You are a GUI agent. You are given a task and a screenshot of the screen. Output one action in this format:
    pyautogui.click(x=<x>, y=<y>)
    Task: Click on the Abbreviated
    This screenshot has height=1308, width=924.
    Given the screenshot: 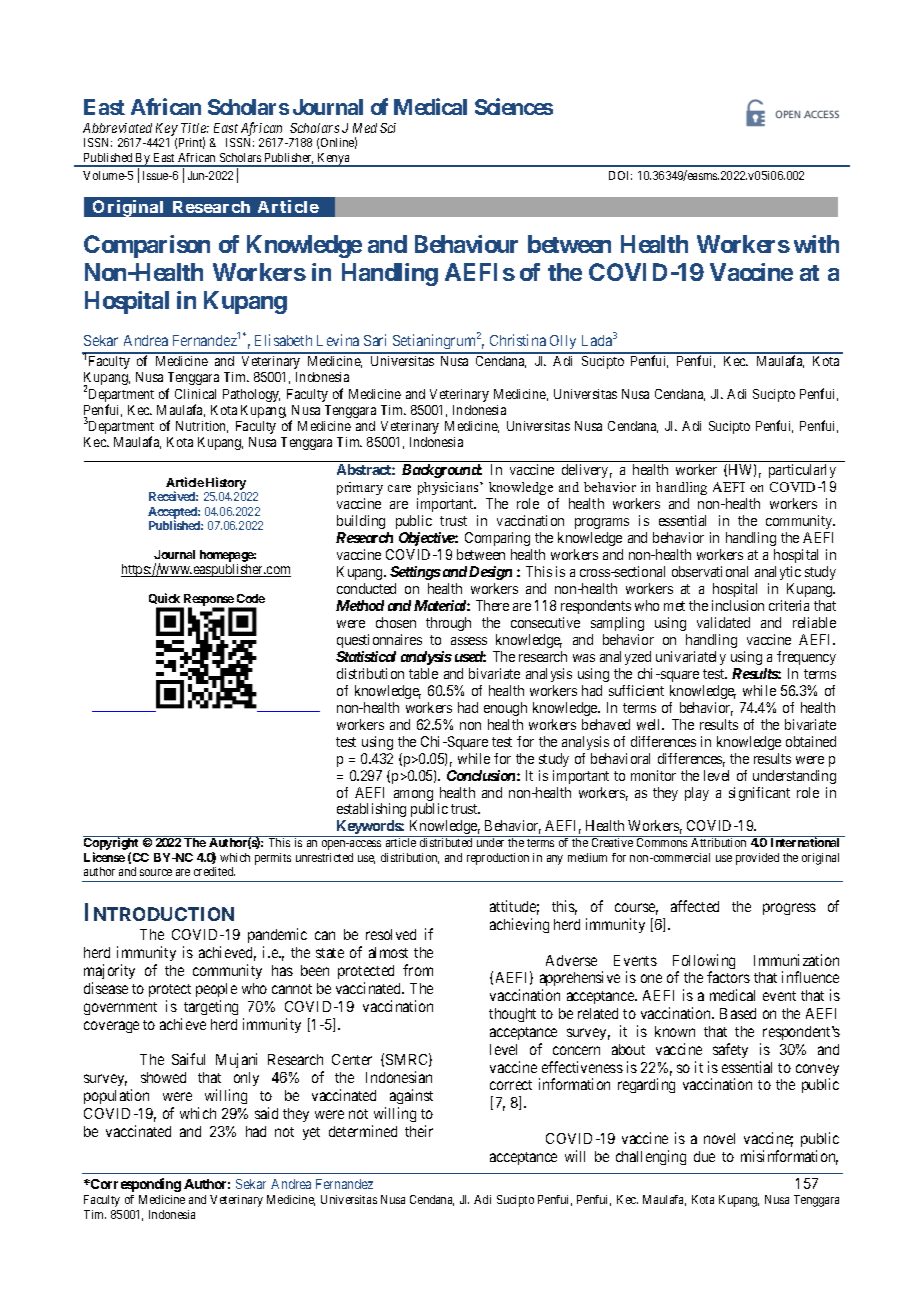 What is the action you would take?
    pyautogui.click(x=117, y=128)
